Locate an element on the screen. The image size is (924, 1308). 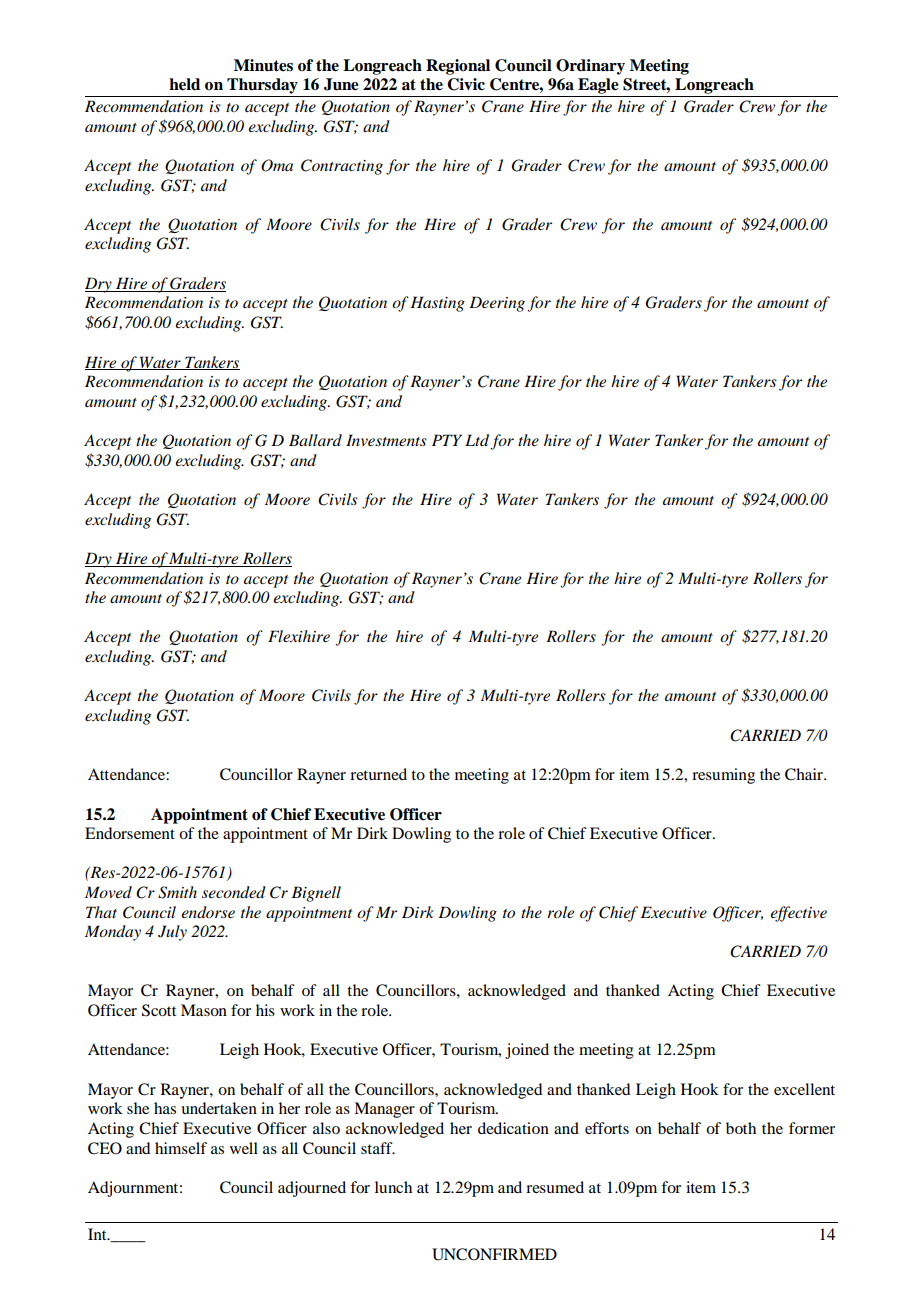
himself is located at coordinates (181, 1148).
